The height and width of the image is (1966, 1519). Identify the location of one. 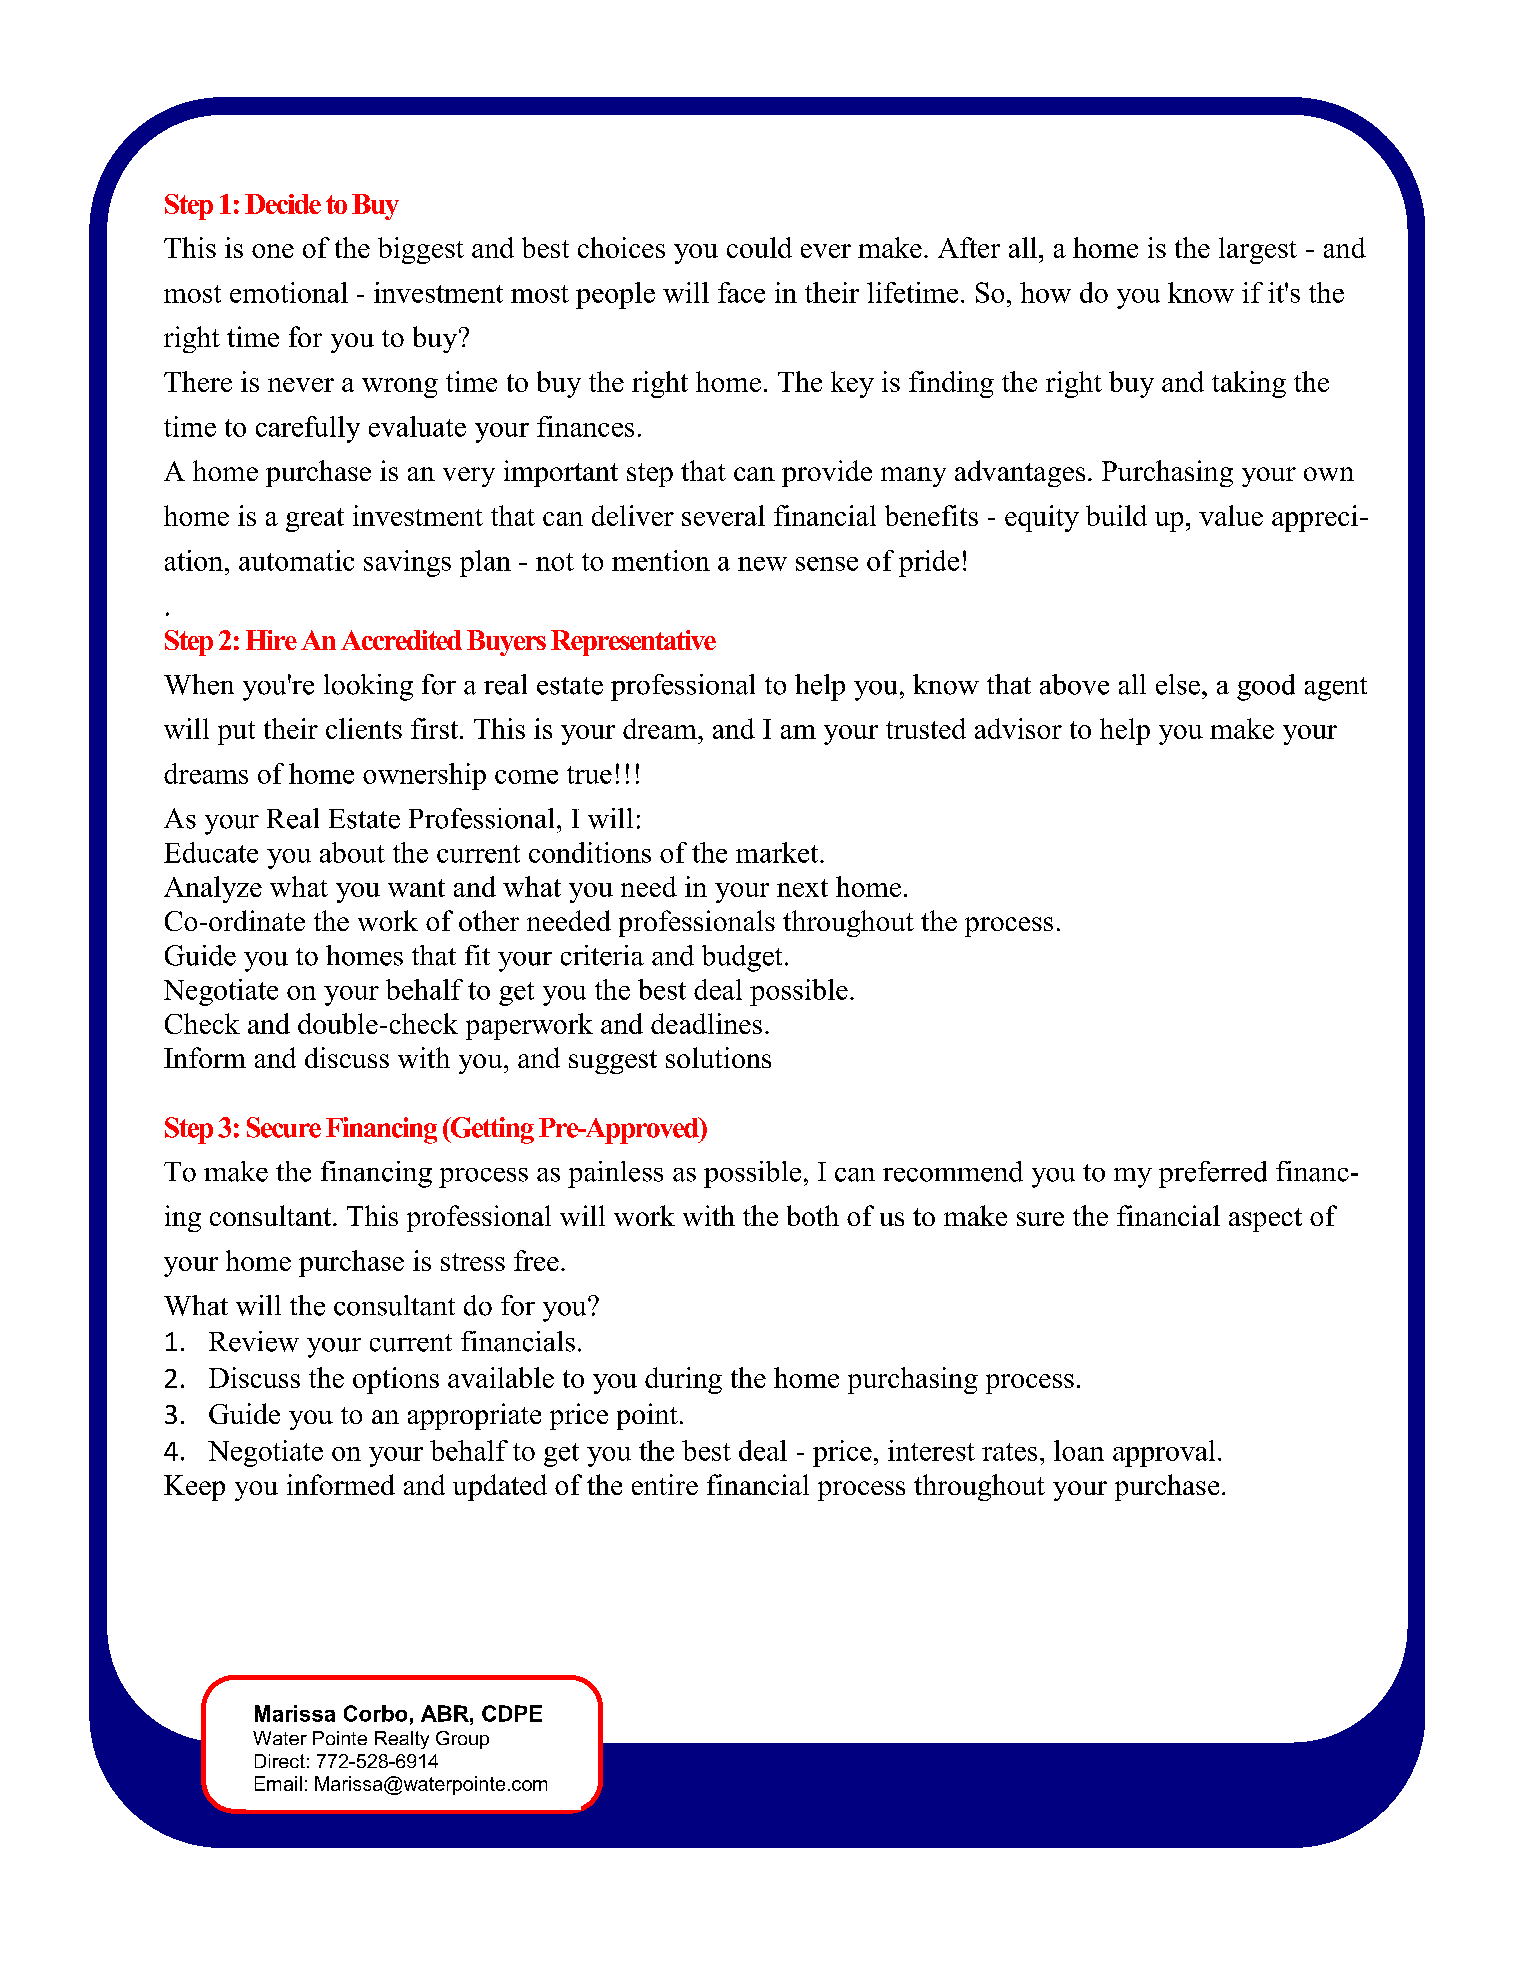
(273, 251).
